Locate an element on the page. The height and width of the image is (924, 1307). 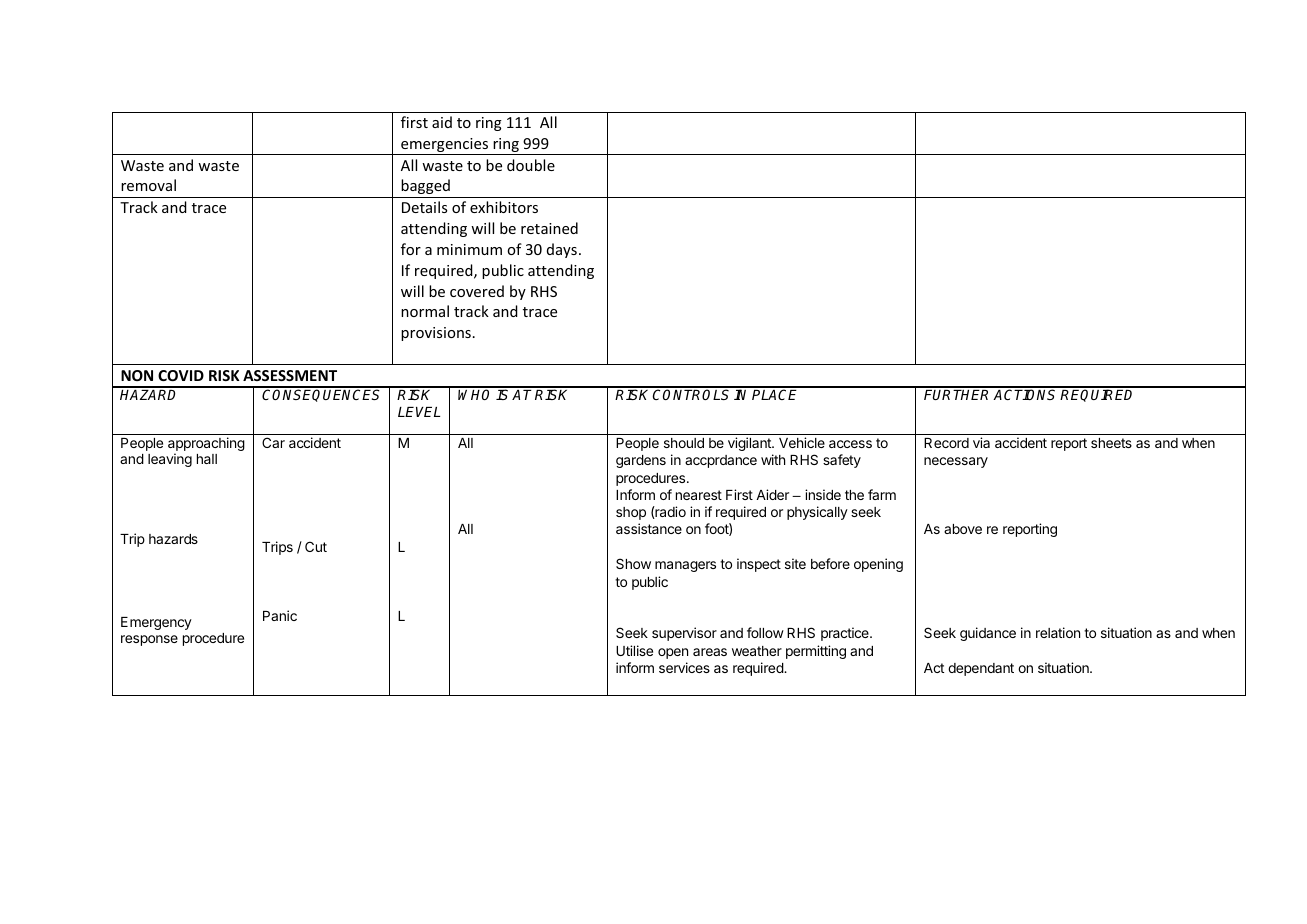
hall is located at coordinates (207, 459).
